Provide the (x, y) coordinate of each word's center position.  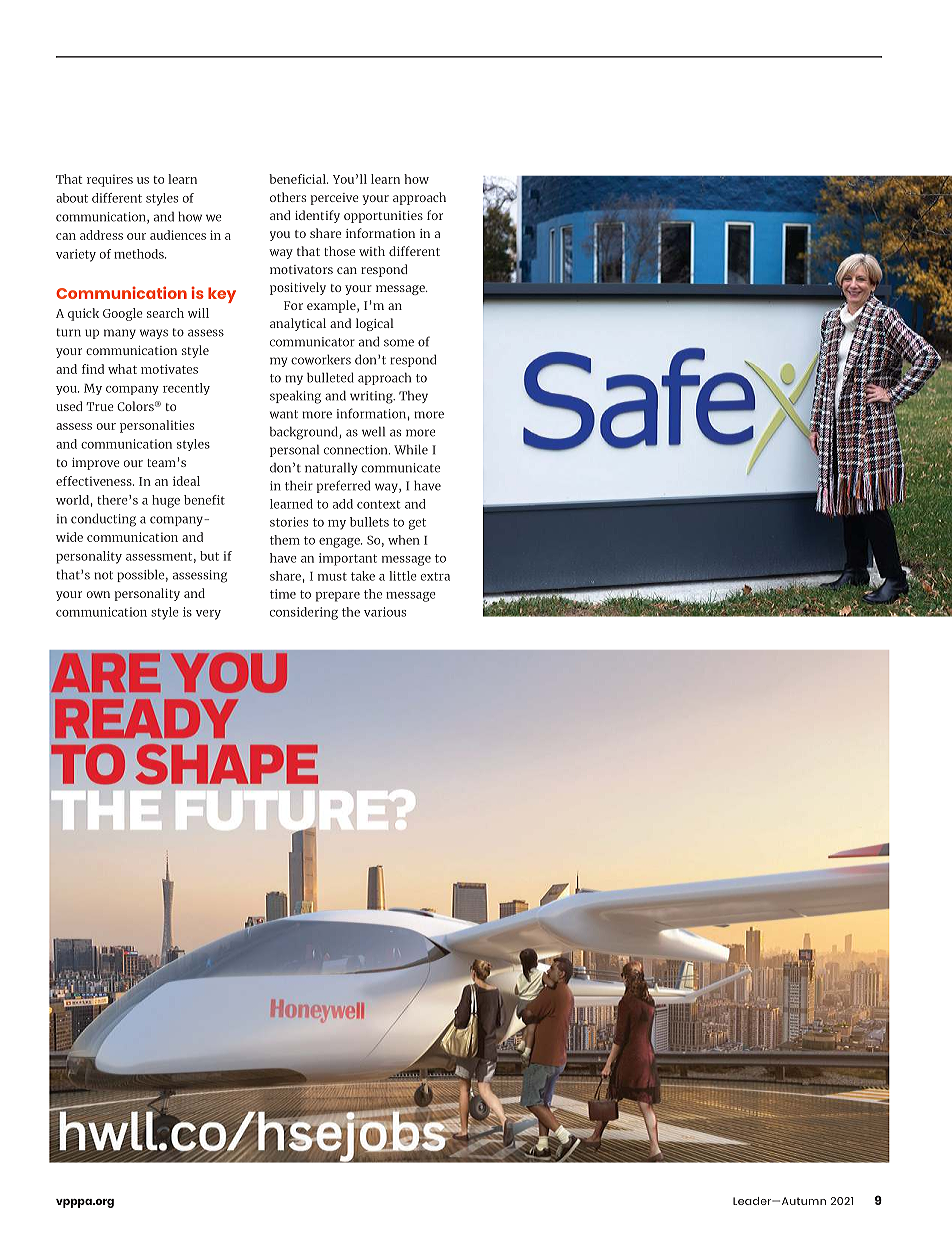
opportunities (383, 217)
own (98, 594)
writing (372, 397)
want (284, 414)
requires (110, 180)
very (208, 615)
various (385, 612)
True (100, 406)
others (288, 197)
